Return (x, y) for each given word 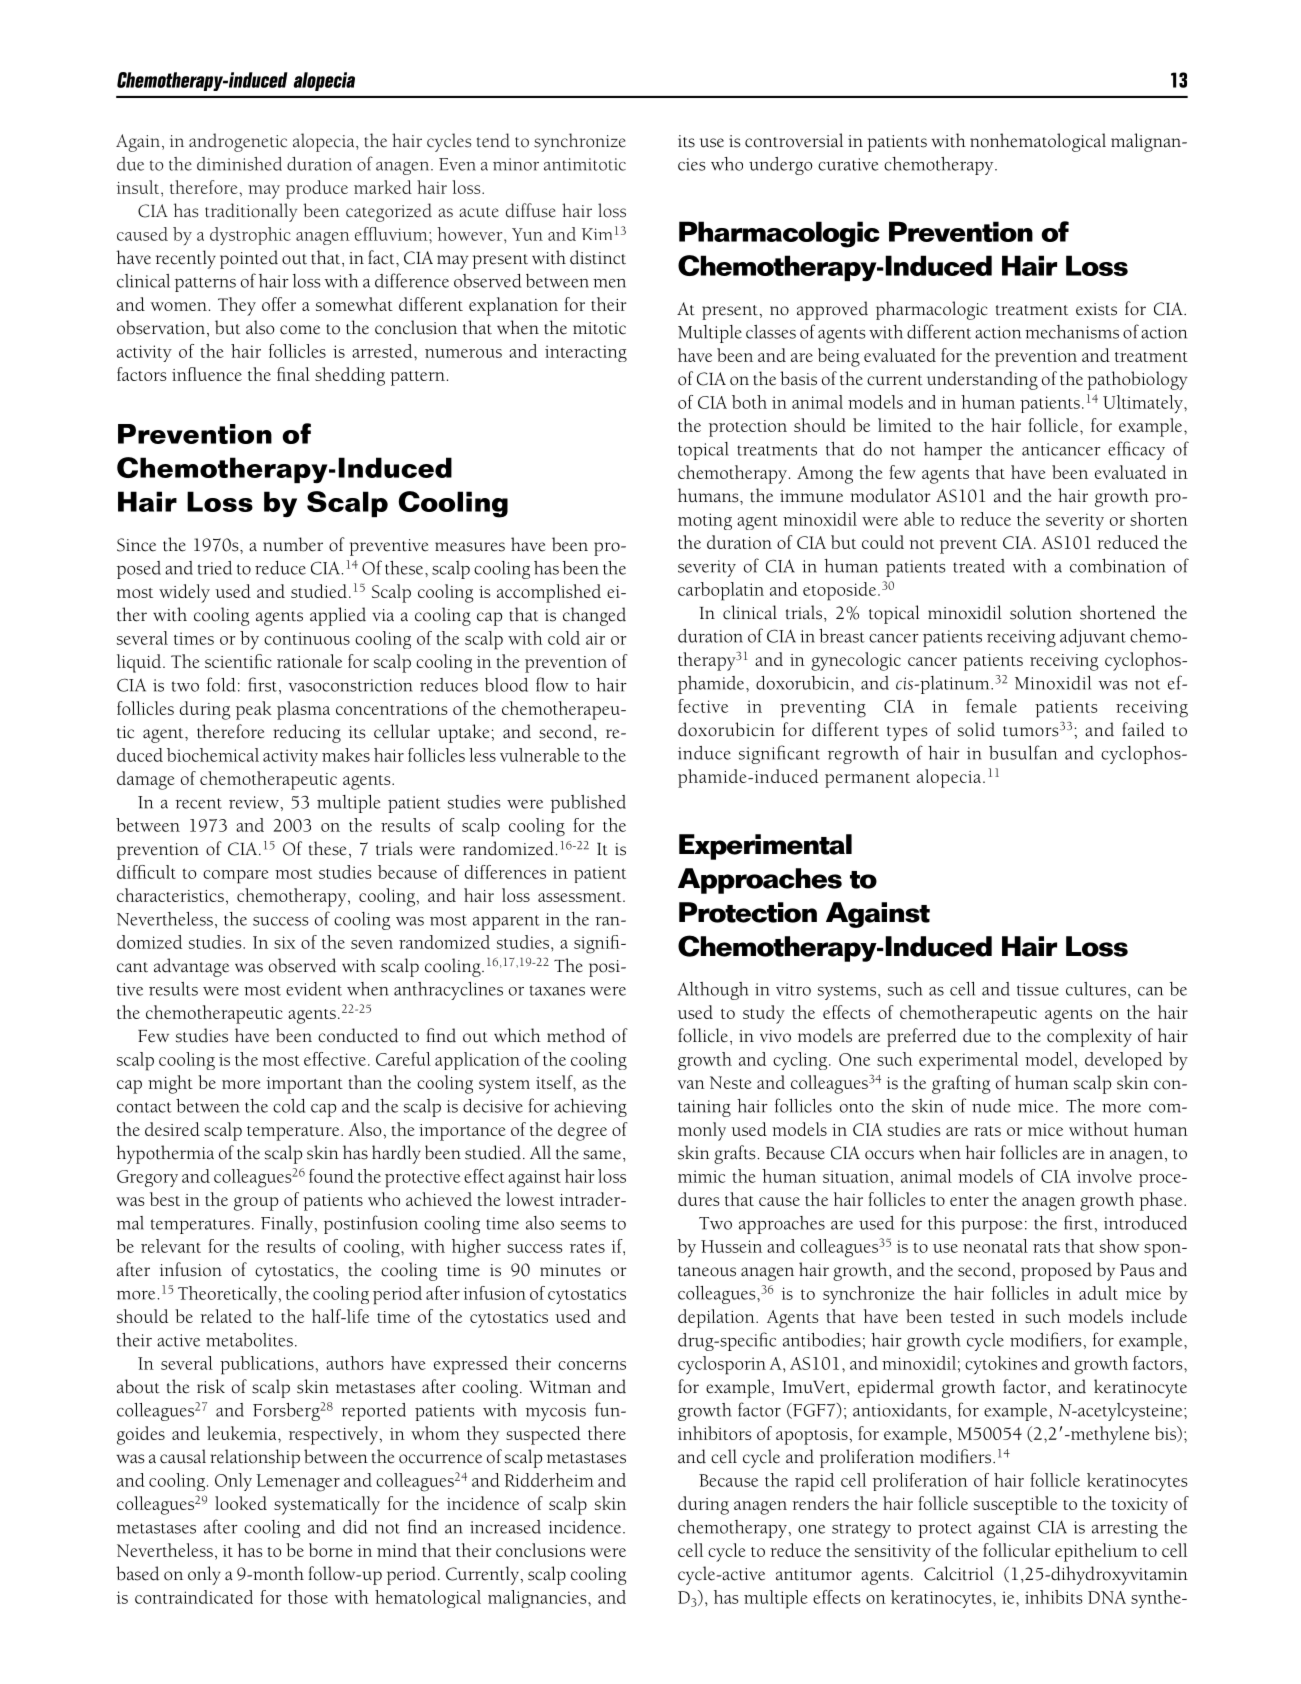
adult (1098, 1293)
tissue (1038, 989)
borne (331, 1550)
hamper (953, 451)
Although (713, 991)
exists (1096, 309)
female (991, 706)
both (749, 402)
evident (314, 989)
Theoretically (227, 1295)
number (293, 544)
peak (254, 710)
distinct (598, 257)
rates (587, 1247)
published (588, 804)
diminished (239, 164)
